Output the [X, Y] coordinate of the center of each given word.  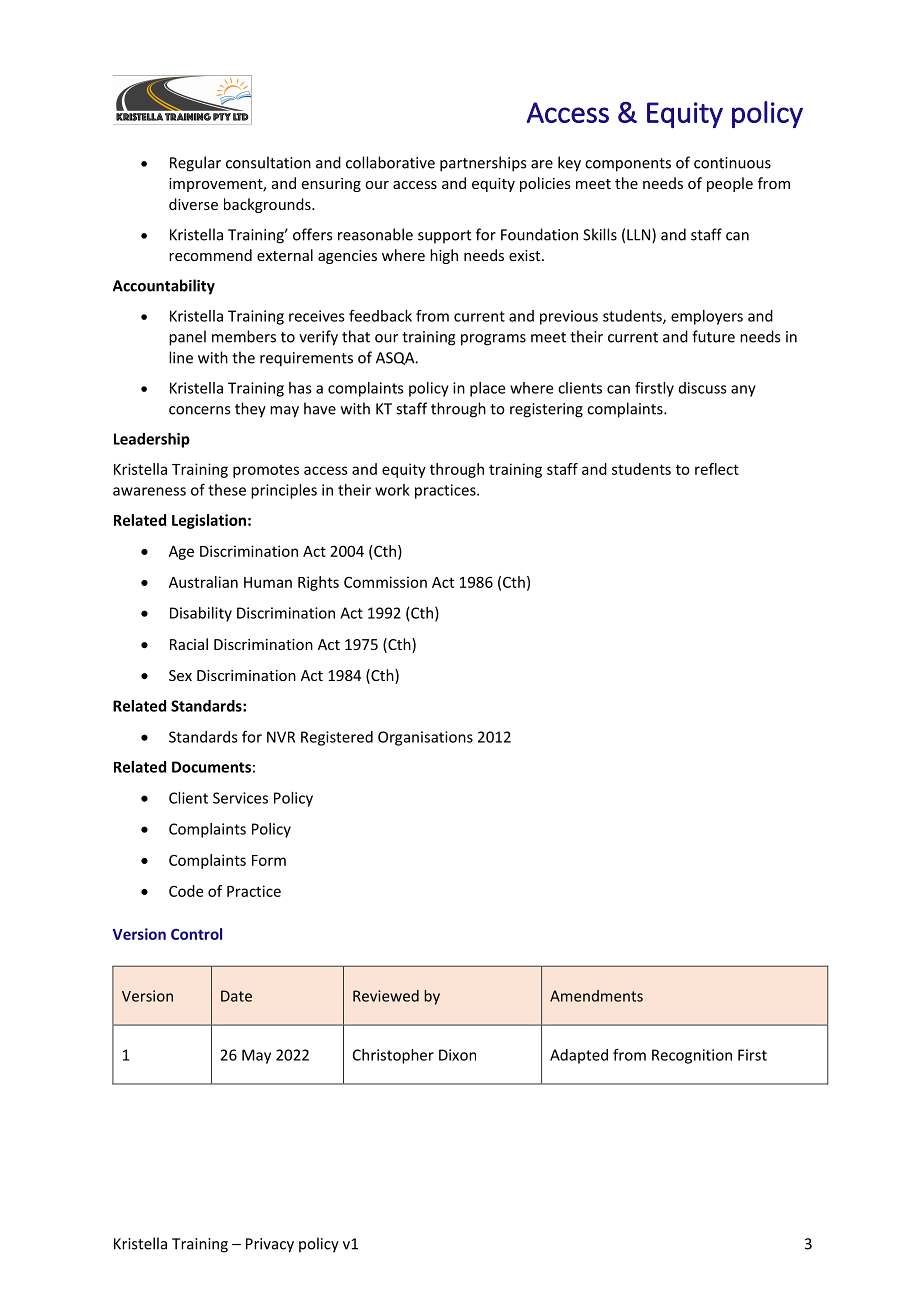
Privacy [270, 1245]
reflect [717, 469]
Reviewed [386, 996]
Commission [385, 582]
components [628, 165]
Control [196, 934]
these [227, 490]
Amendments [596, 996]
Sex [180, 675]
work [392, 490]
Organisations [425, 738]
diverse [193, 204]
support [444, 236]
